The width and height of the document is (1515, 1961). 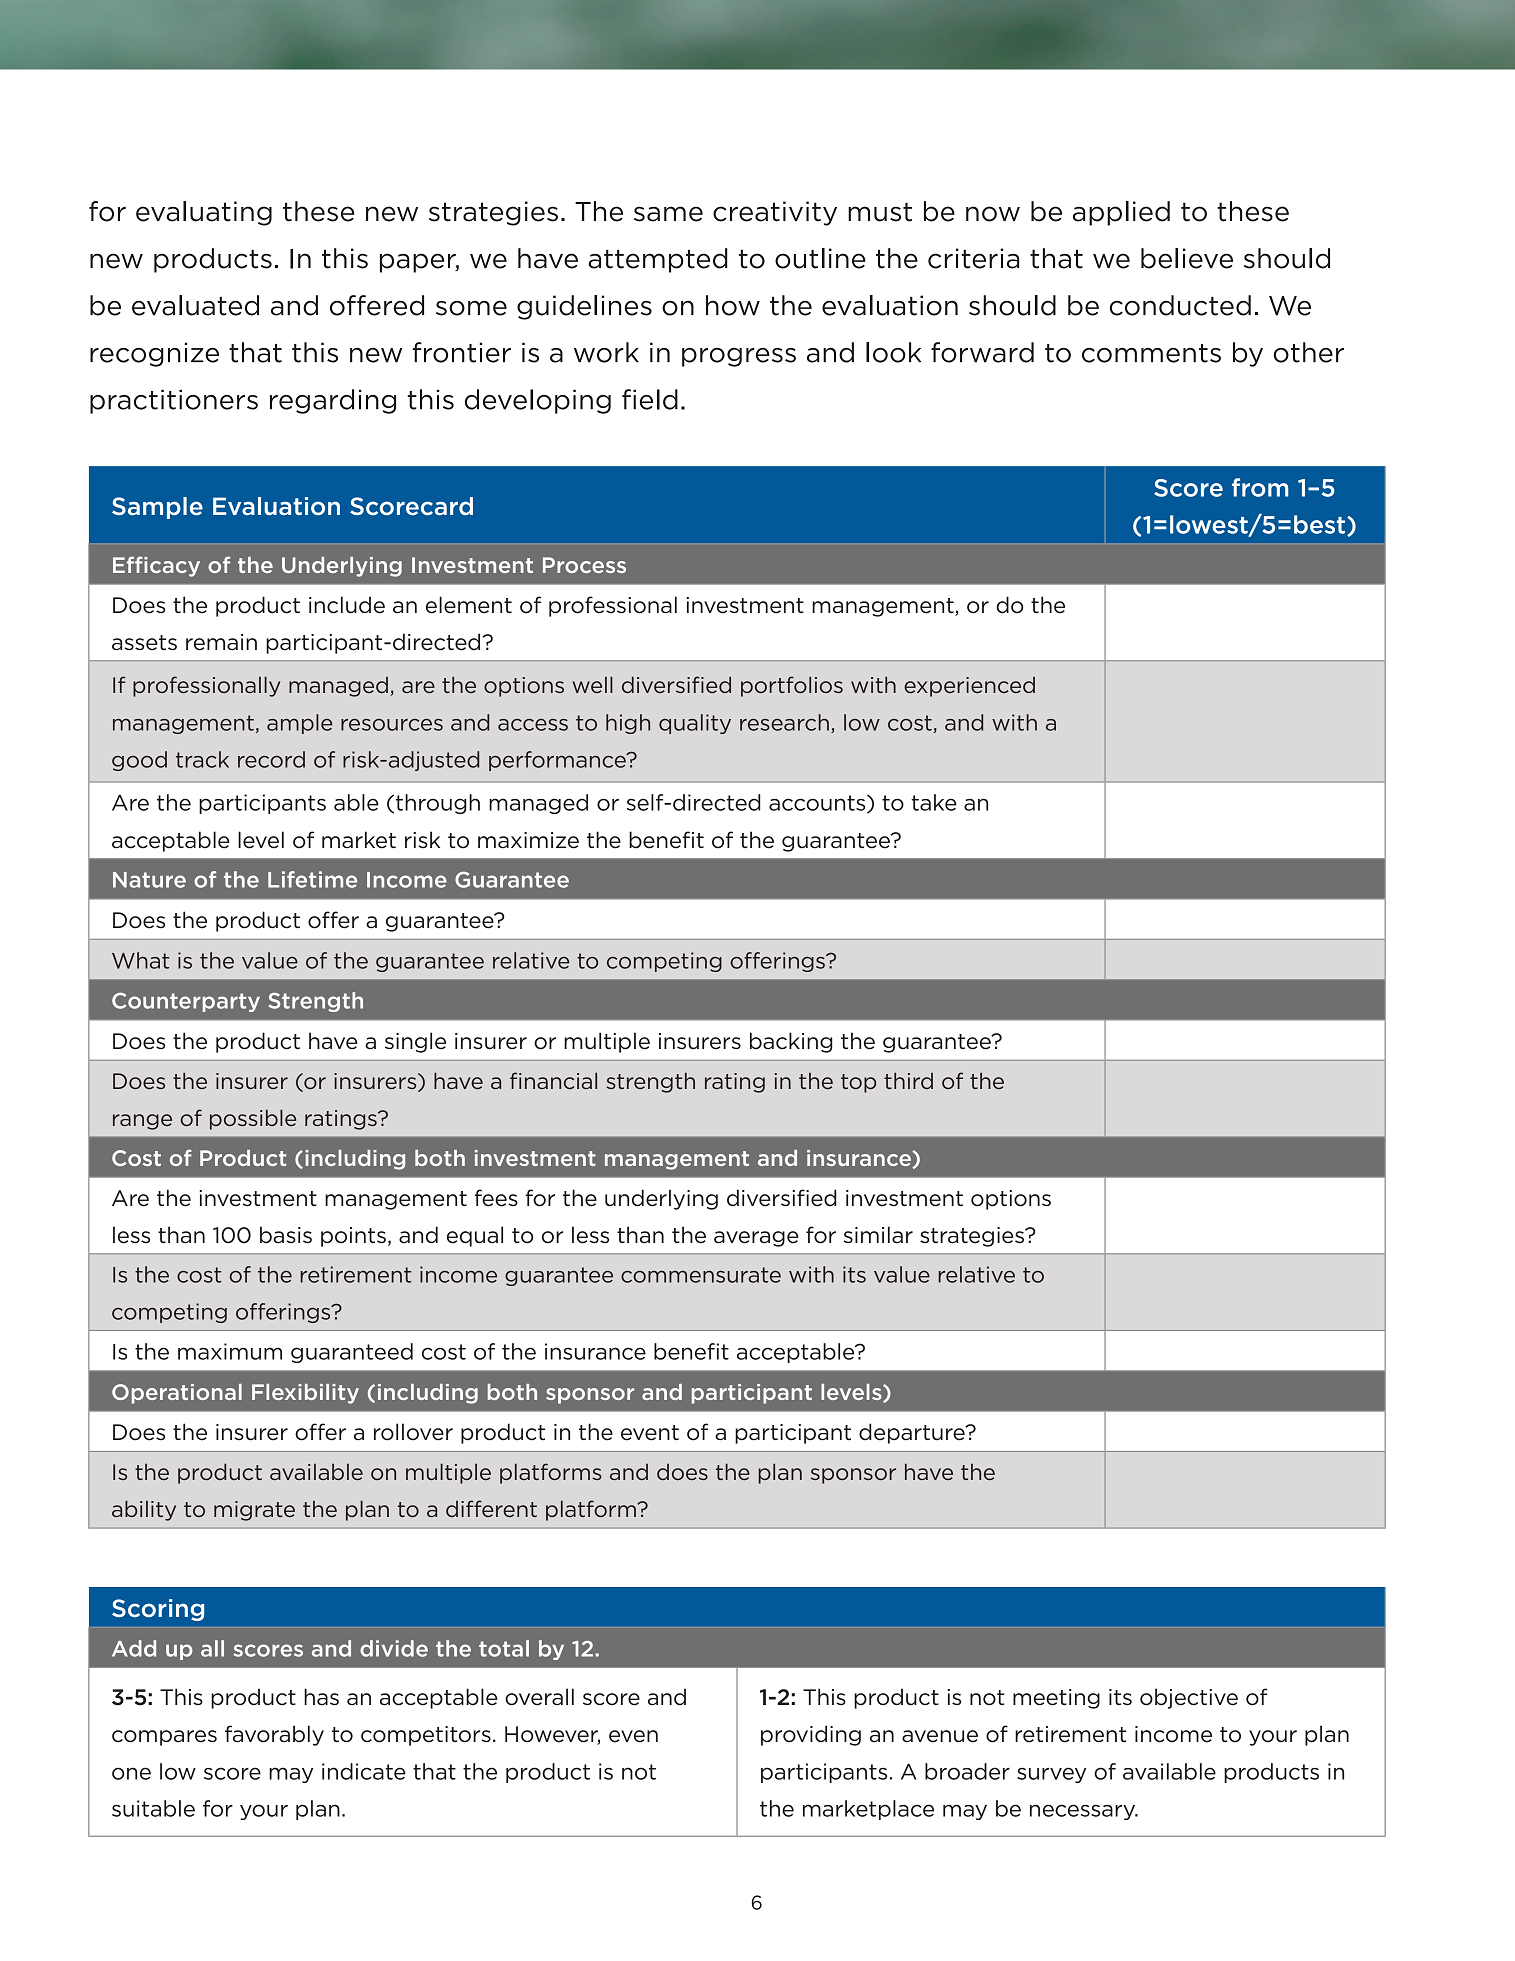 I want to click on remain, so click(x=221, y=642).
